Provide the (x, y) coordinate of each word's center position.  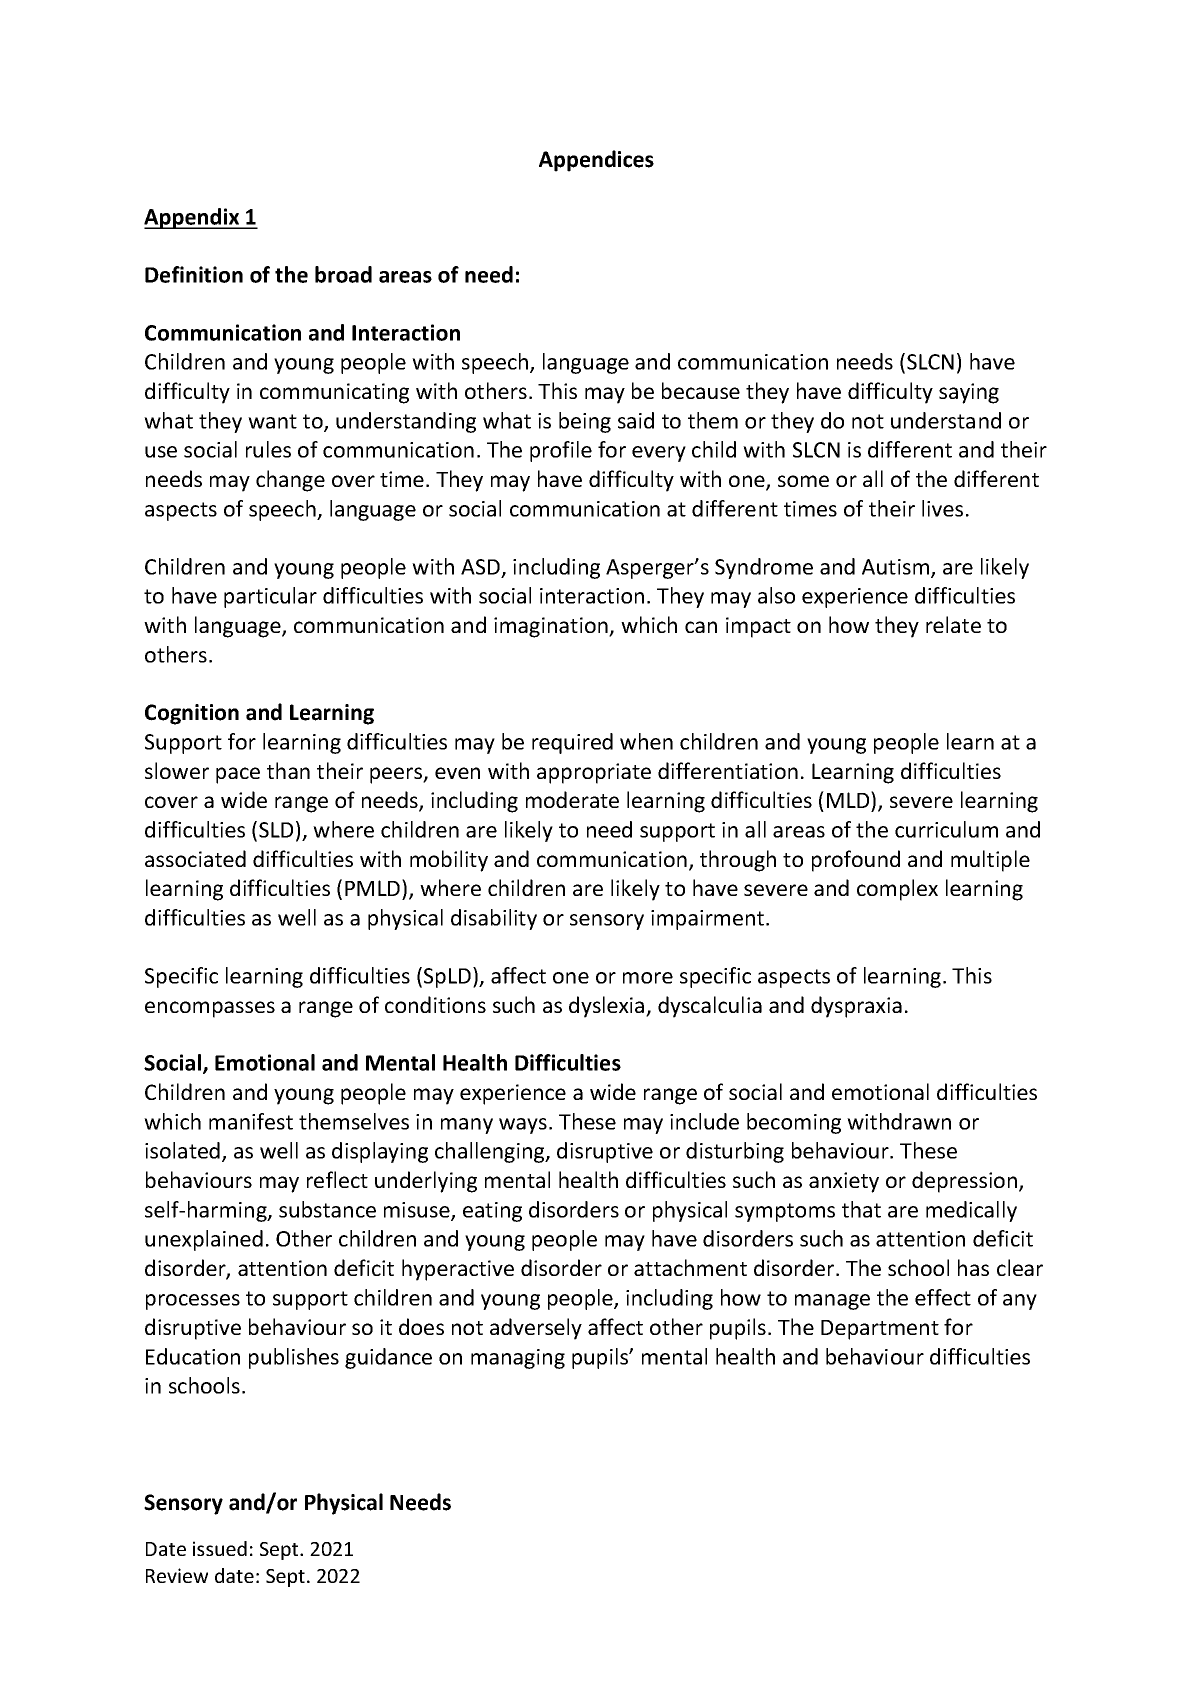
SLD (276, 830)
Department (880, 1330)
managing (518, 1359)
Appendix (193, 218)
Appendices (596, 161)
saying (969, 393)
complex (897, 890)
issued (220, 1548)
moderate (572, 799)
